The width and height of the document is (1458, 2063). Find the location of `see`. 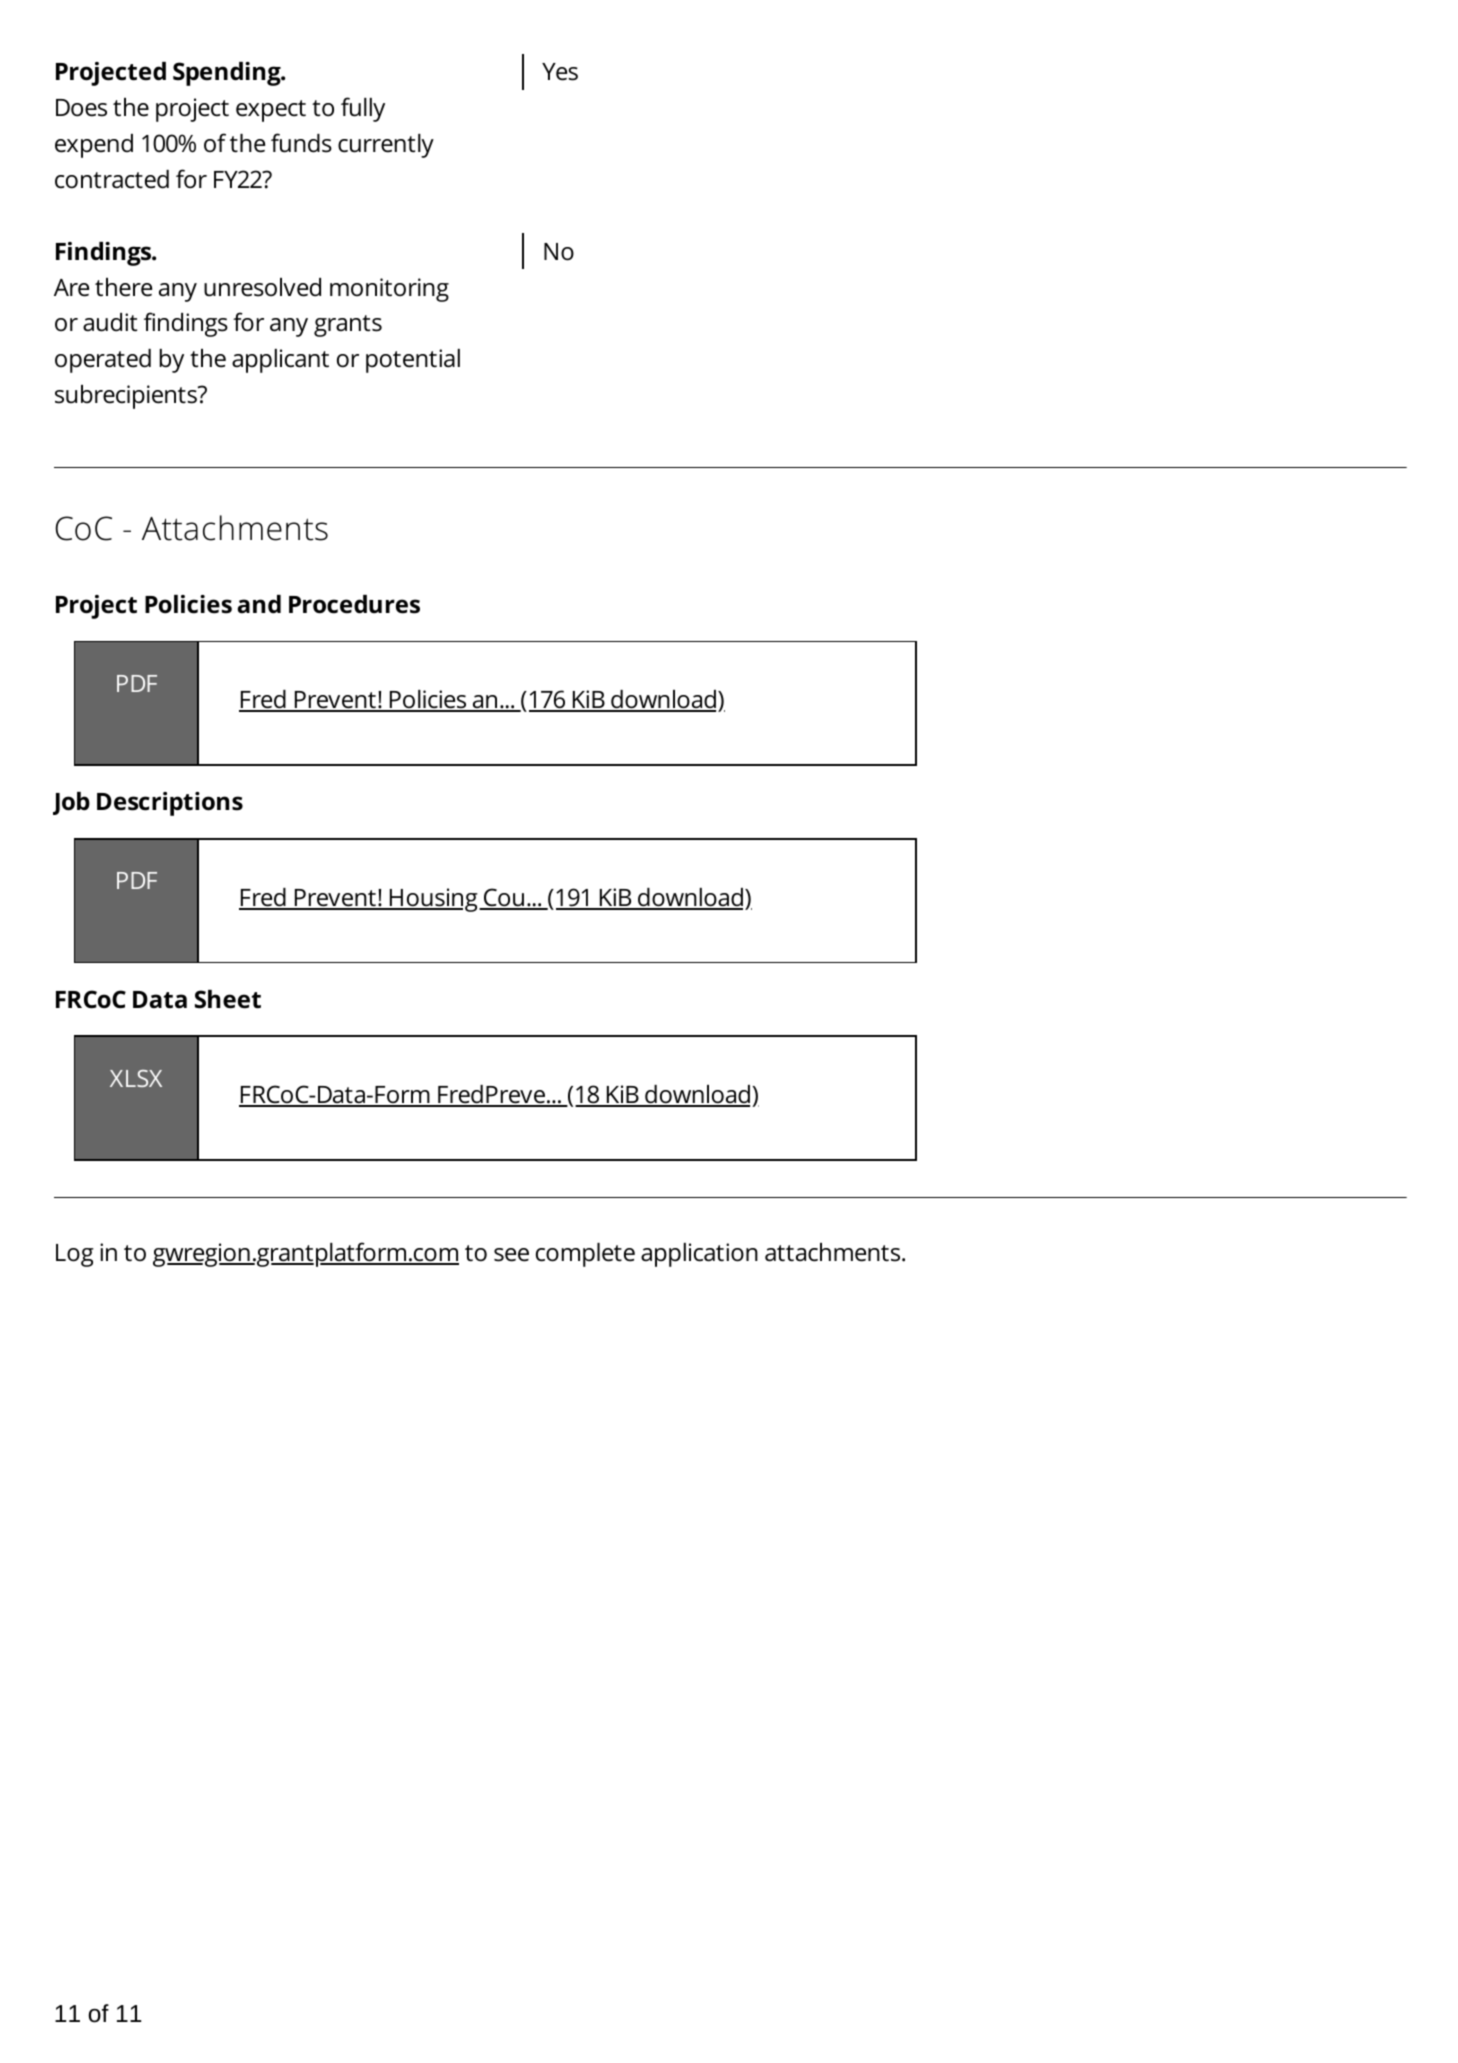

see is located at coordinates (511, 1255).
